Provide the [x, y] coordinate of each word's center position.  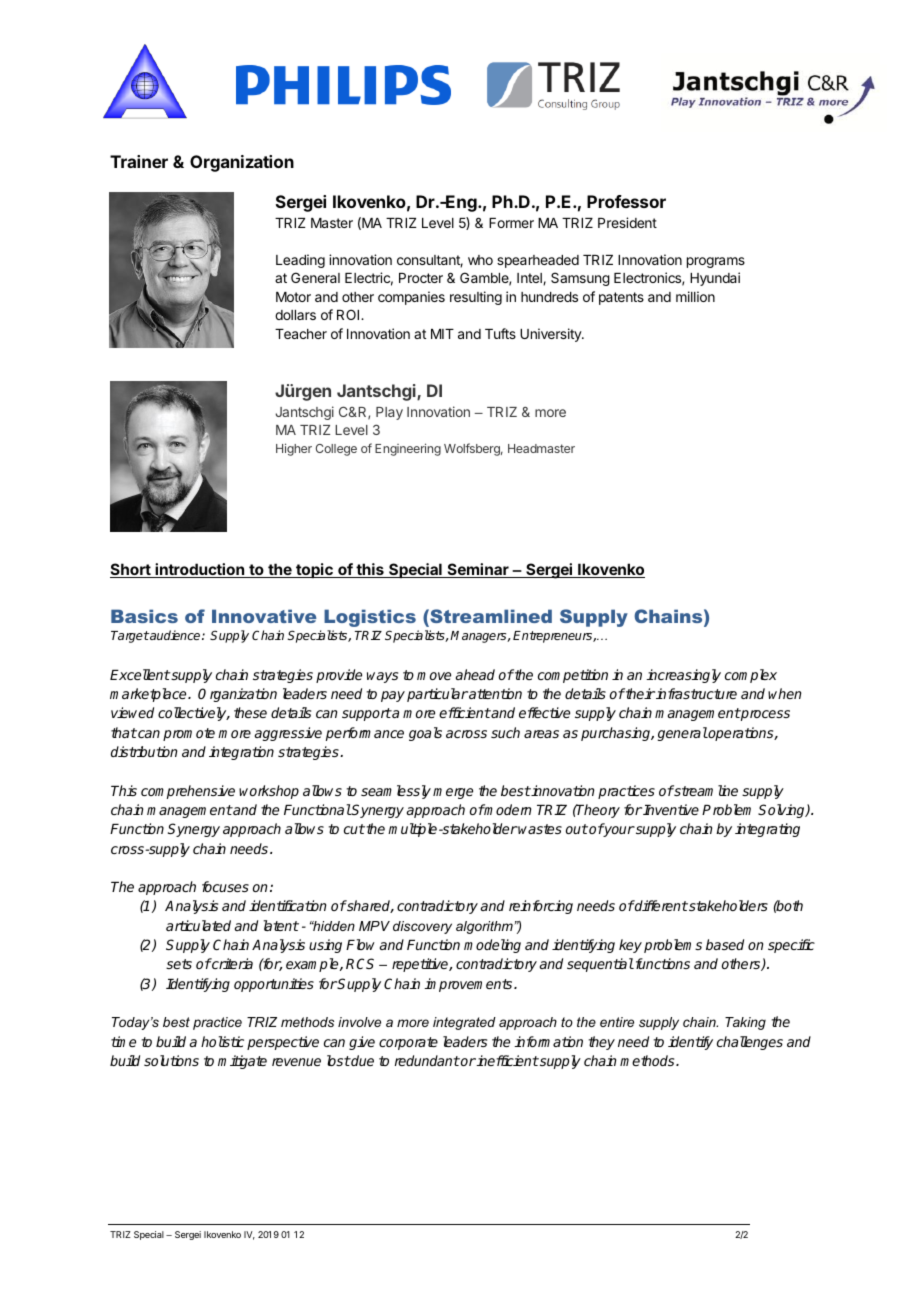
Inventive [671, 809]
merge [453, 793]
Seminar [478, 570]
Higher [294, 449]
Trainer [139, 161]
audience [175, 635]
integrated [464, 1023]
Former [511, 223]
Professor [626, 201]
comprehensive [188, 792]
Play [389, 413]
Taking [745, 1023]
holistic [222, 1041]
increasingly [683, 676]
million [695, 296]
